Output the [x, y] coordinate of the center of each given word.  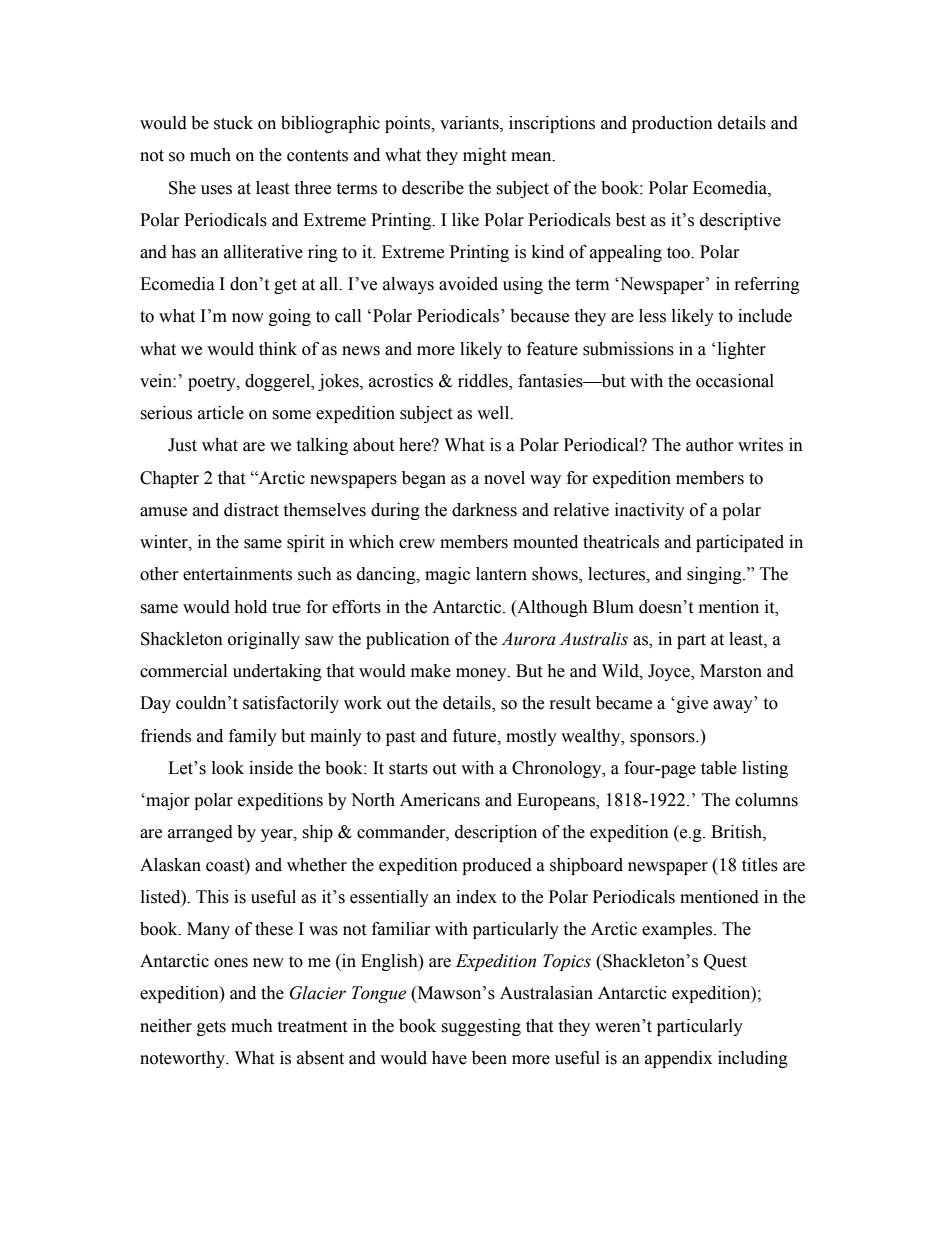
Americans [440, 800]
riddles [484, 382]
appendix [678, 1059]
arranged [200, 833]
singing [715, 575]
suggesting [481, 1027]
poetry [213, 383]
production [672, 124]
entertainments [237, 574]
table [719, 768]
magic [447, 575]
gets [211, 1028]
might [484, 156]
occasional [735, 381]
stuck [233, 123]
